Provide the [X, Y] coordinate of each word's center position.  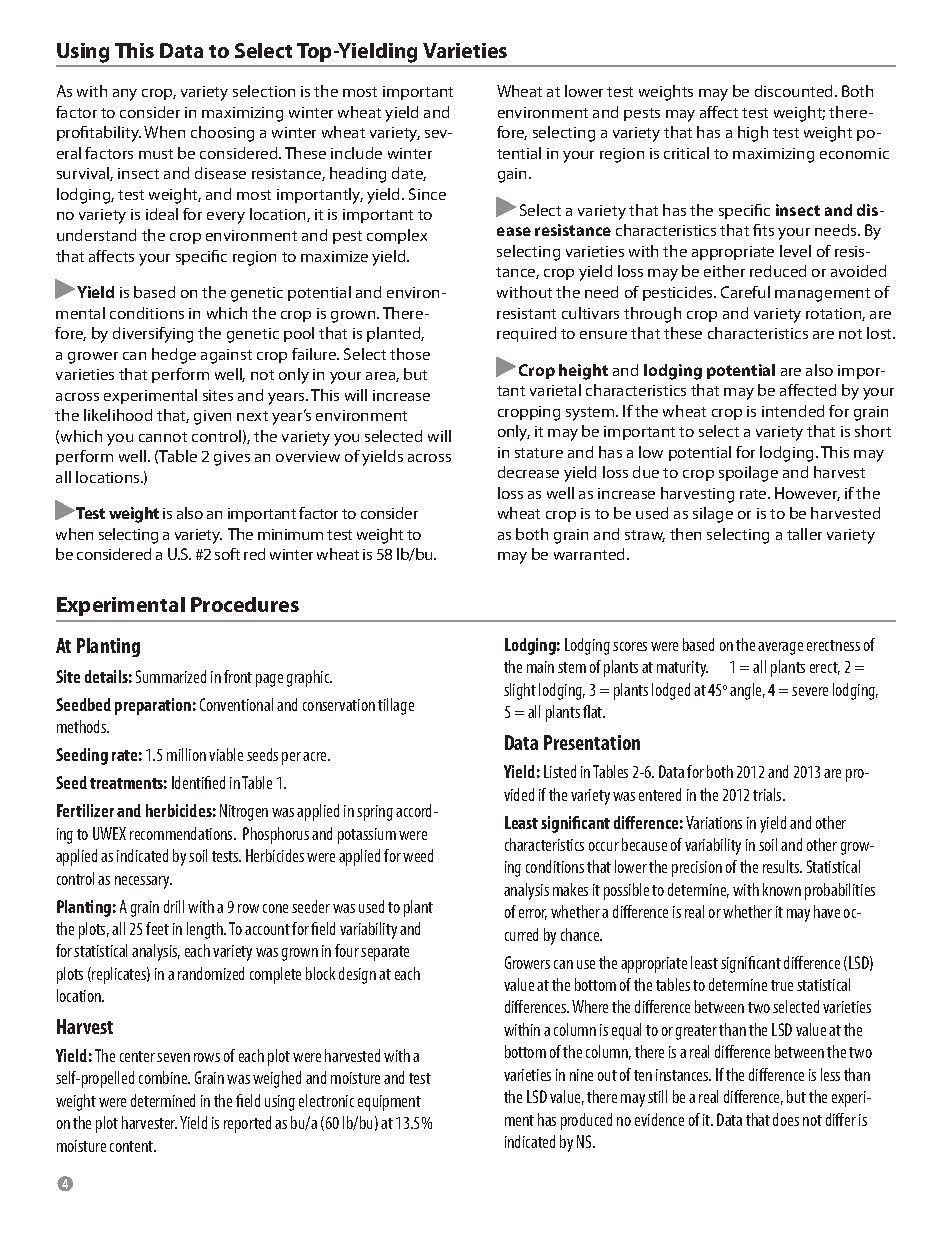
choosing [222, 134]
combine [164, 1077]
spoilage [748, 474]
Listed [560, 771]
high [753, 134]
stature [539, 453]
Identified [198, 782]
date [409, 174]
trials [768, 794]
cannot [163, 437]
